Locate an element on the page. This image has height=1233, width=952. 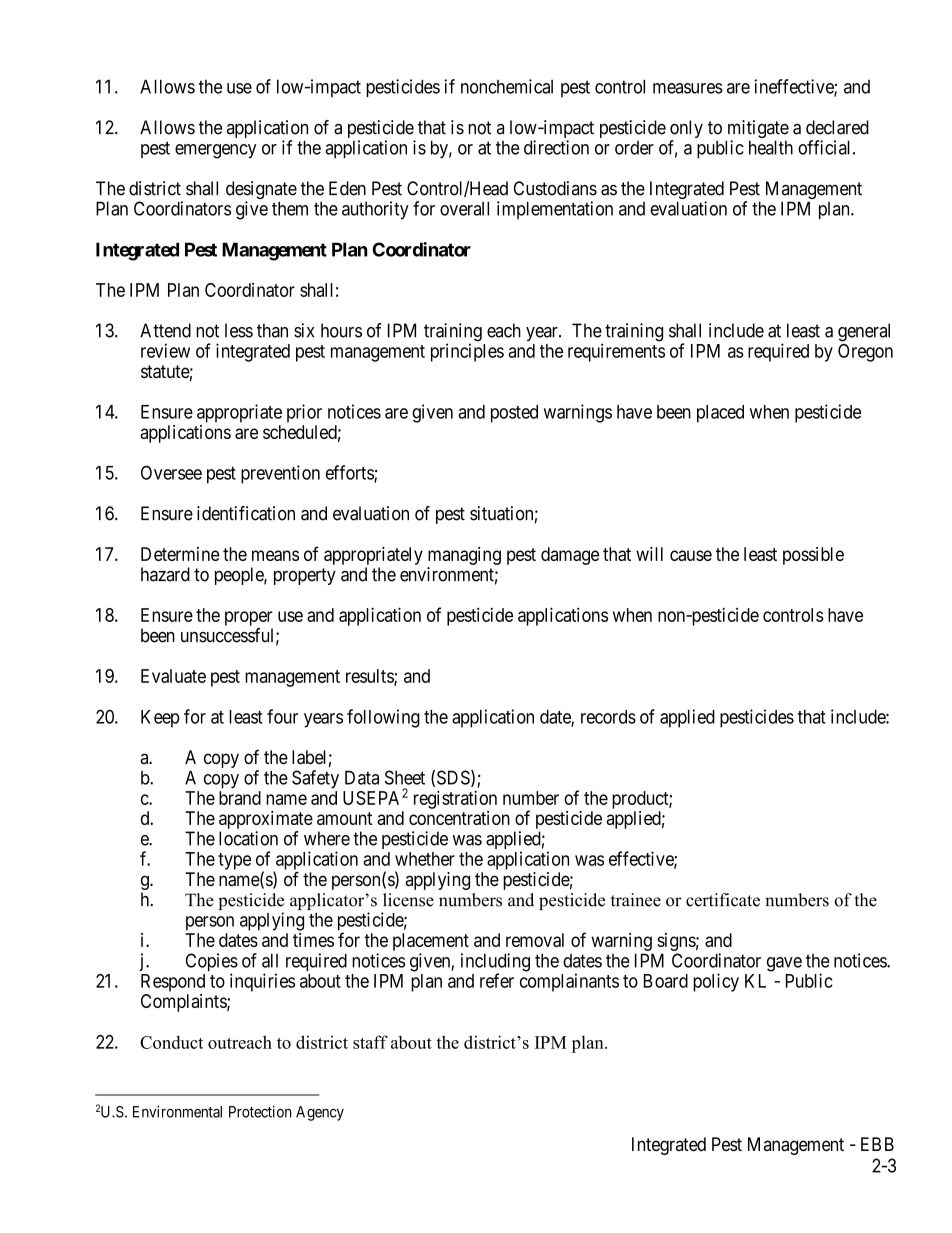
emergency is located at coordinates (216, 151).
